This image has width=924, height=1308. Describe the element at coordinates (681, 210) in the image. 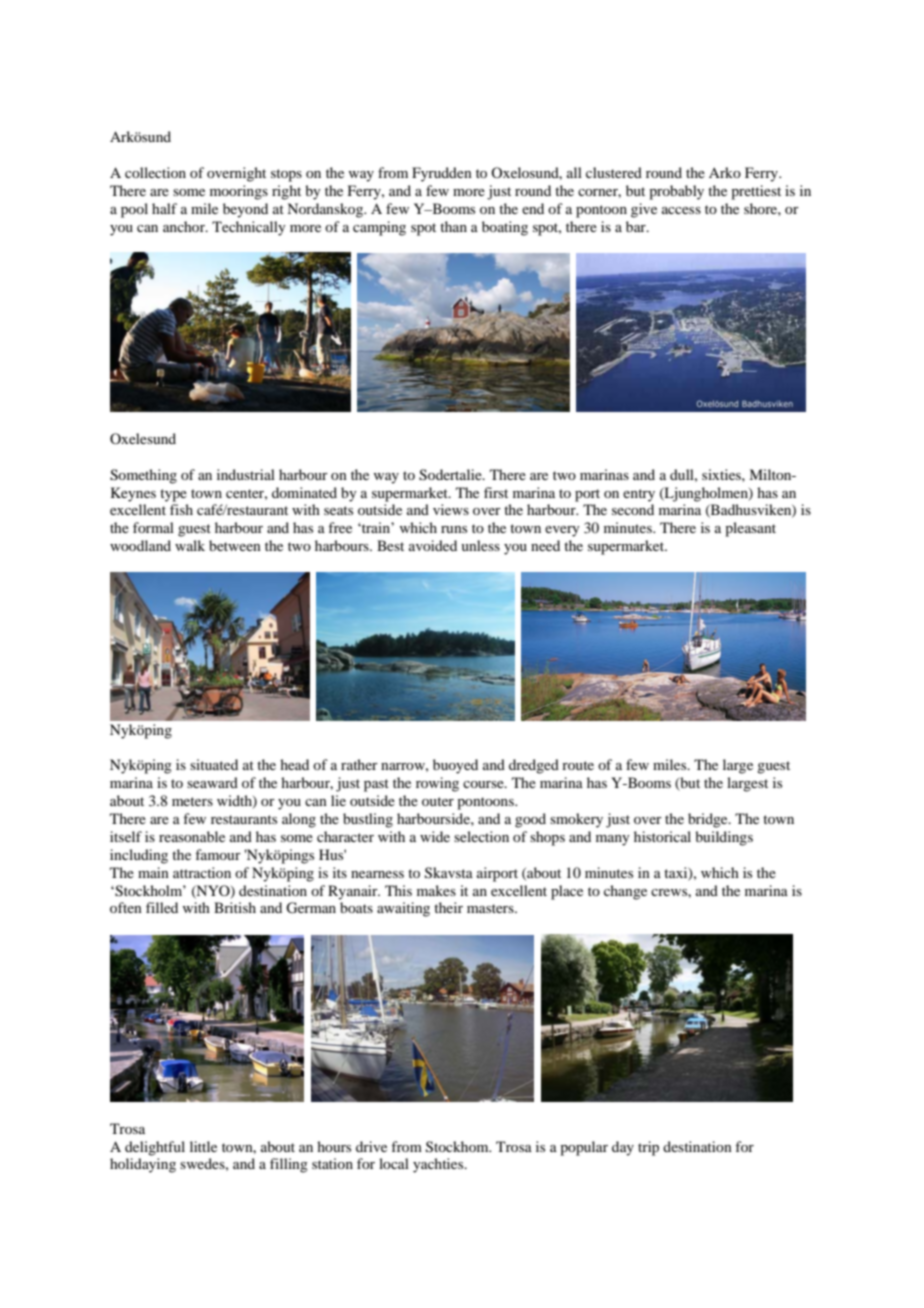

I see `access` at that location.
